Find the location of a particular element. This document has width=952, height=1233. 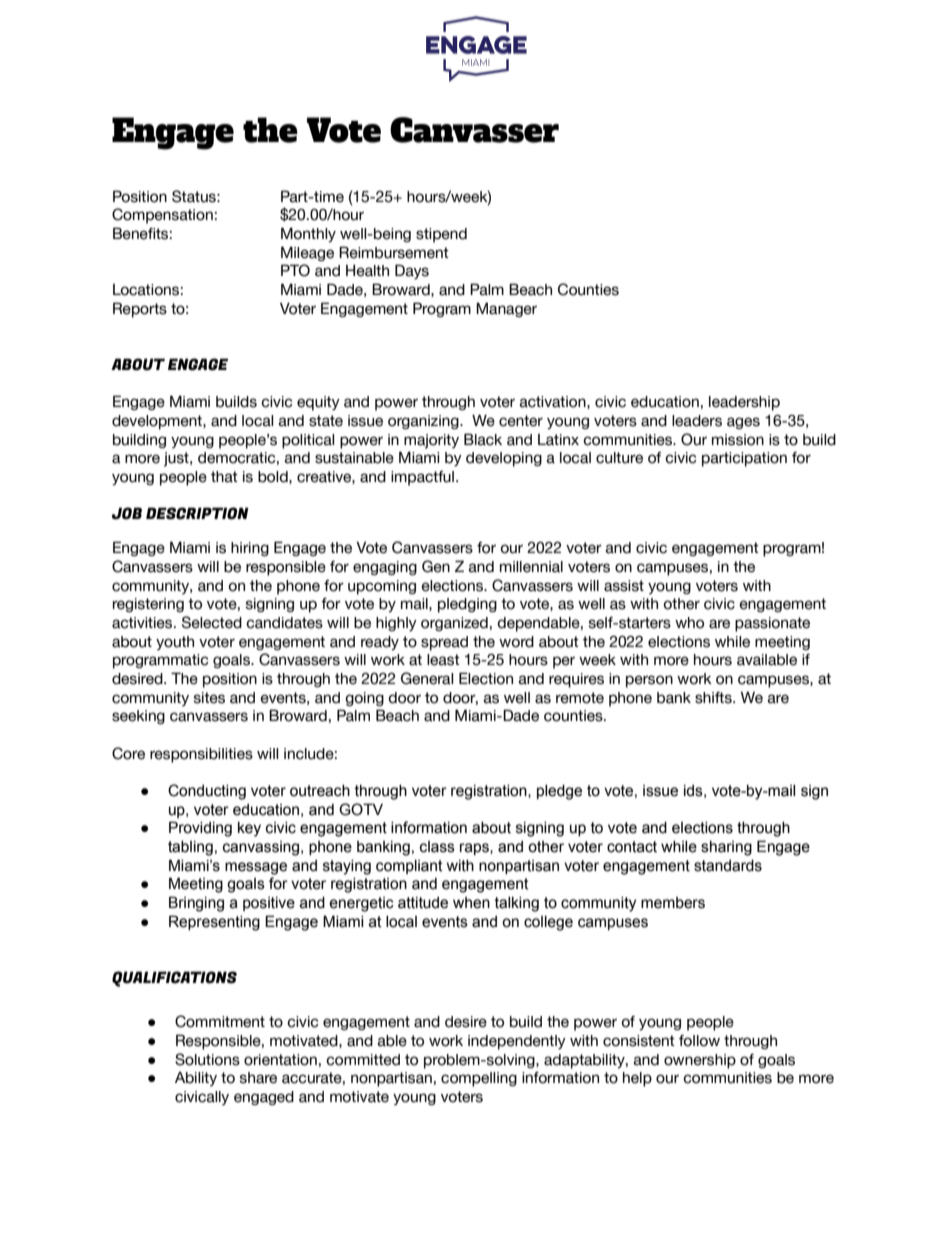

tabling is located at coordinates (190, 848).
